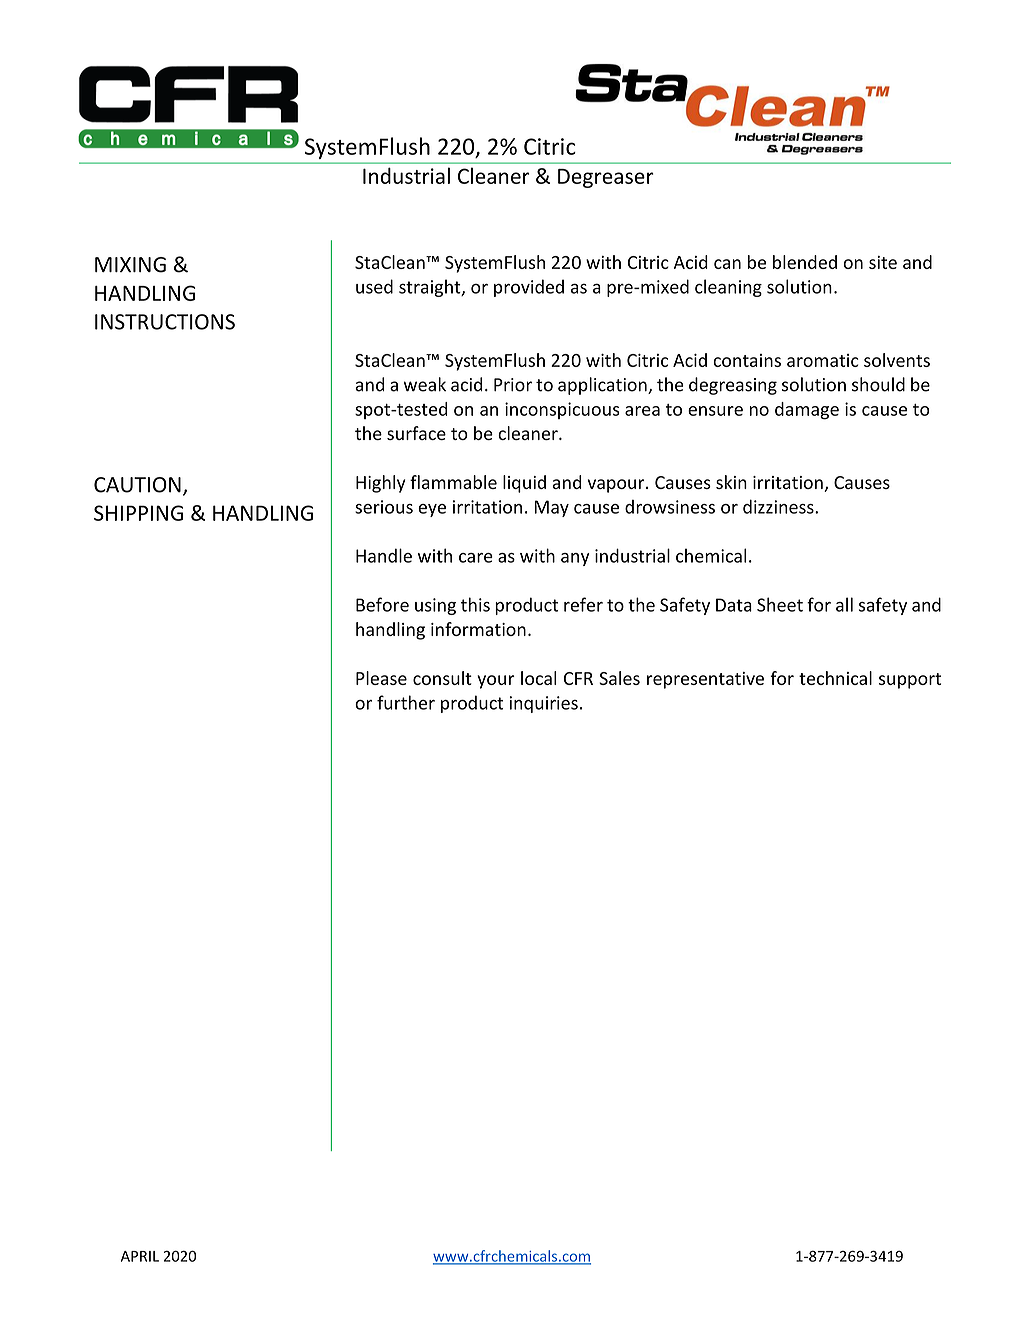 The width and height of the page is (1024, 1325). What do you see at coordinates (478, 629) in the page?
I see `information` at bounding box center [478, 629].
